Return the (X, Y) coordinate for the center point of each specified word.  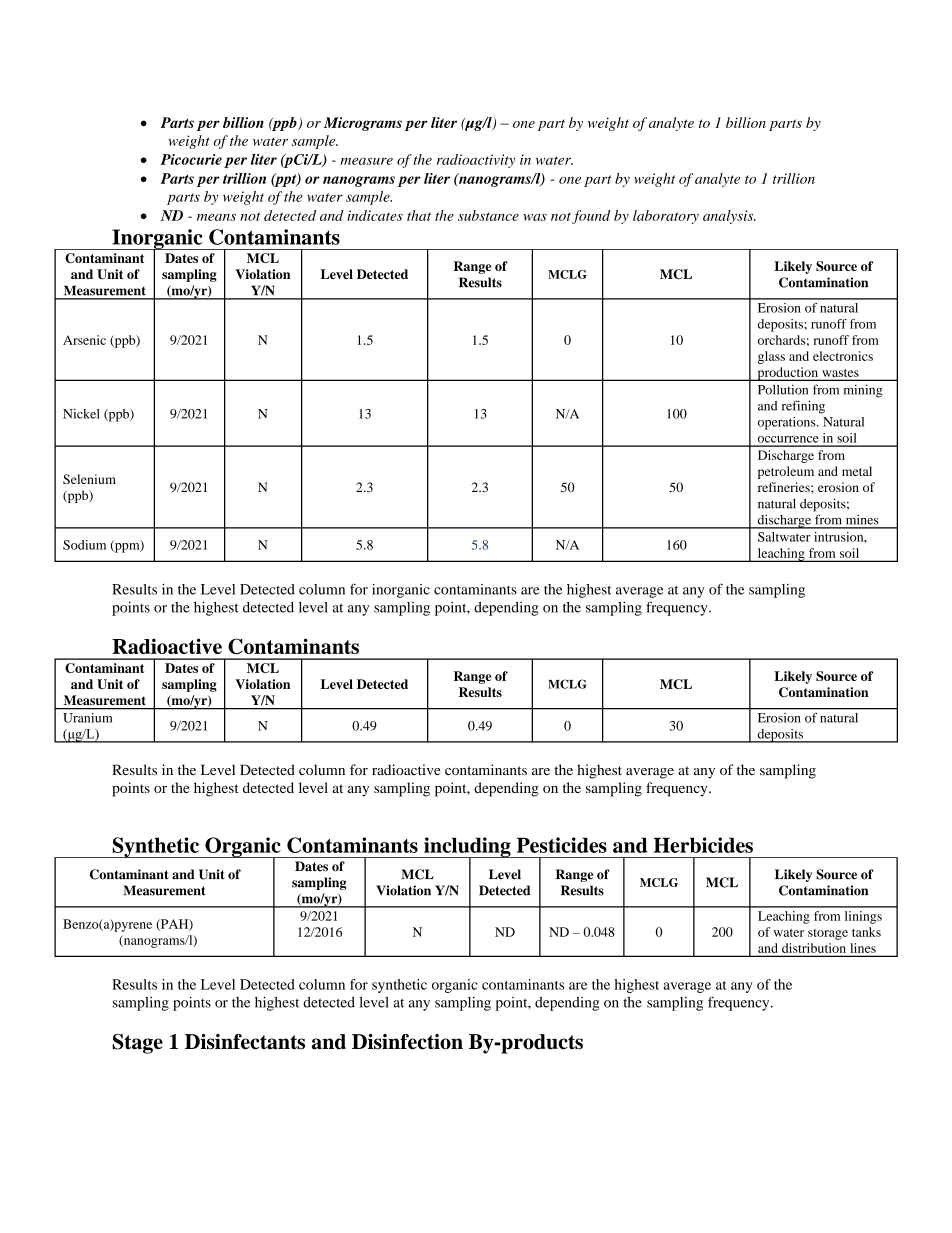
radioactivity (476, 161)
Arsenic (84, 340)
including (467, 848)
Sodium (84, 545)
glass (771, 357)
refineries (785, 487)
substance (488, 215)
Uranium (88, 718)
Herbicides (703, 845)
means (216, 217)
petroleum (786, 472)
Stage (137, 1044)
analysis (729, 217)
